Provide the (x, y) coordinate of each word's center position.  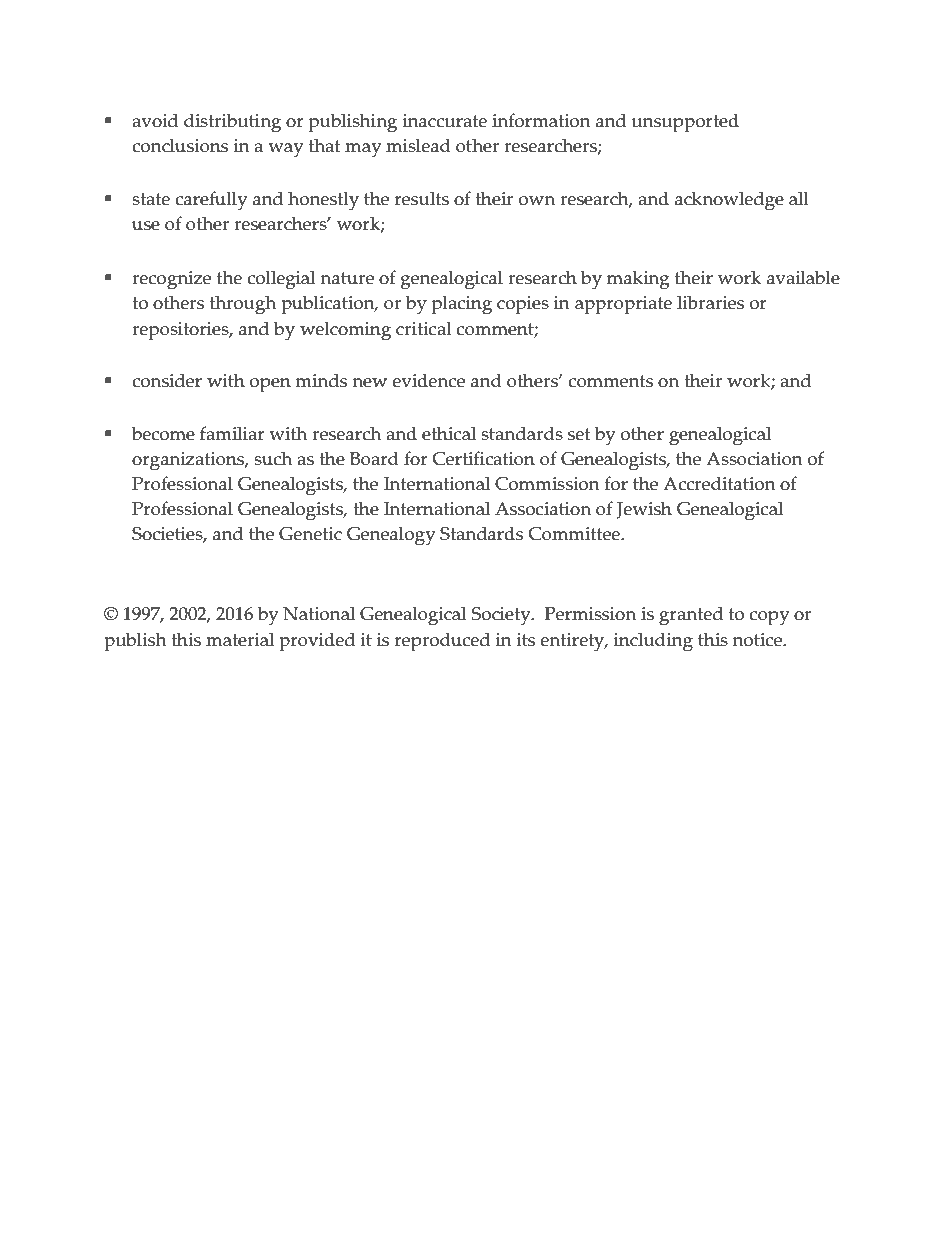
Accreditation (719, 483)
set (579, 434)
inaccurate (445, 121)
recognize (171, 280)
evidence (428, 380)
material (240, 639)
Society (502, 616)
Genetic (310, 534)
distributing (232, 123)
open (270, 385)
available (803, 277)
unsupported (685, 123)
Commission (547, 484)
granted (691, 616)
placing (462, 305)
